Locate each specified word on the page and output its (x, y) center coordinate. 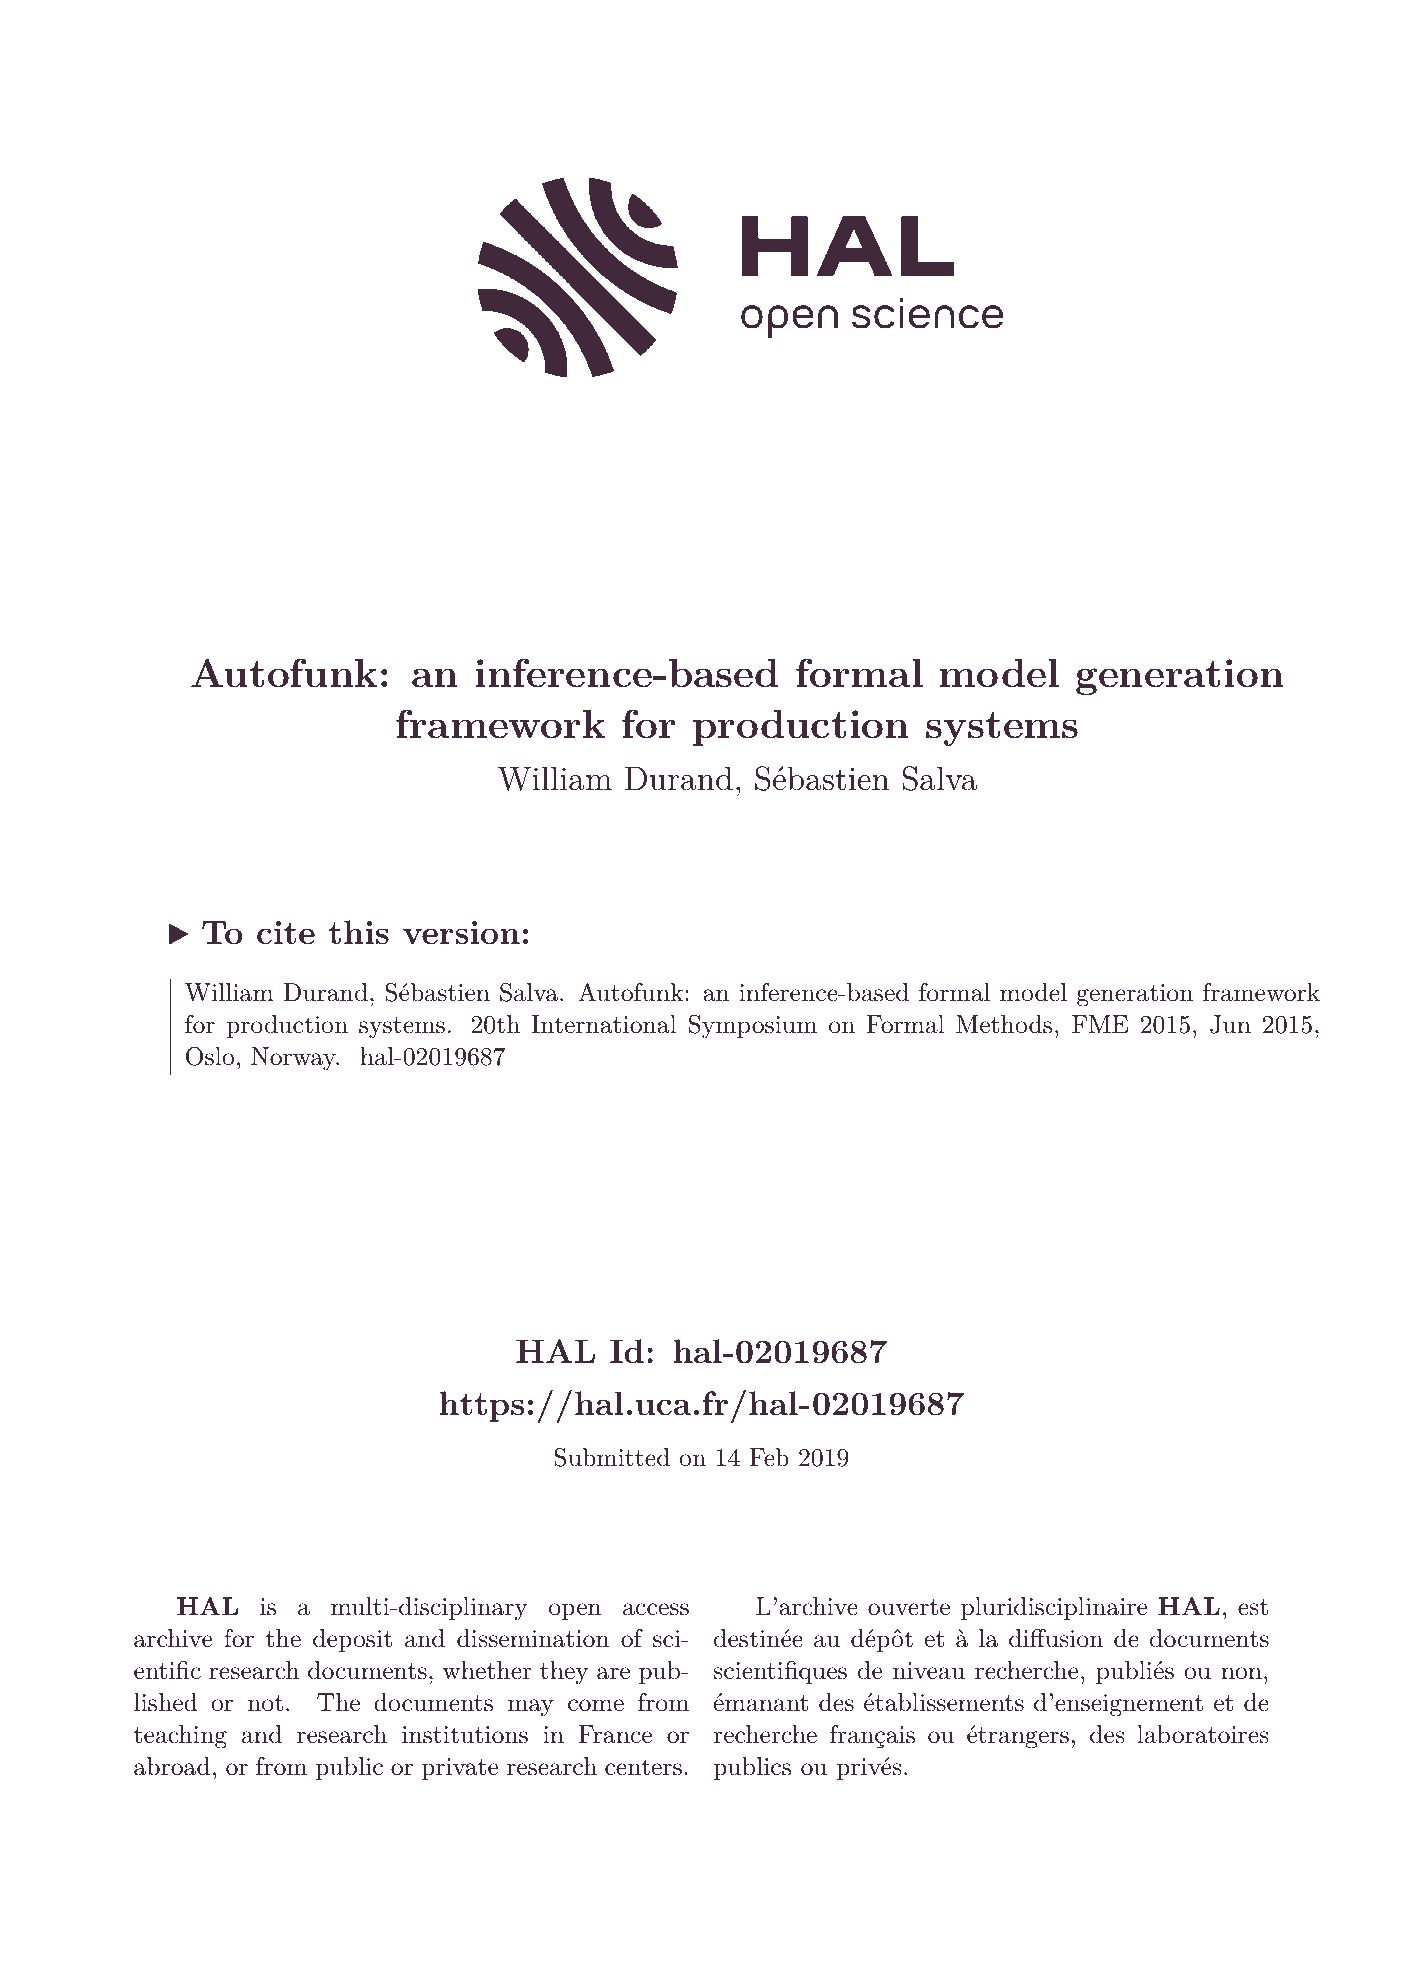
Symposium (753, 1027)
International (604, 1024)
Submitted (612, 1457)
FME (1100, 1024)
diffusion (1056, 1638)
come (596, 1705)
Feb (769, 1457)
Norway (294, 1059)
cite (286, 932)
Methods (1004, 1024)
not (265, 1703)
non (1241, 1673)
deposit (352, 1640)
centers (643, 1767)
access (656, 1609)
